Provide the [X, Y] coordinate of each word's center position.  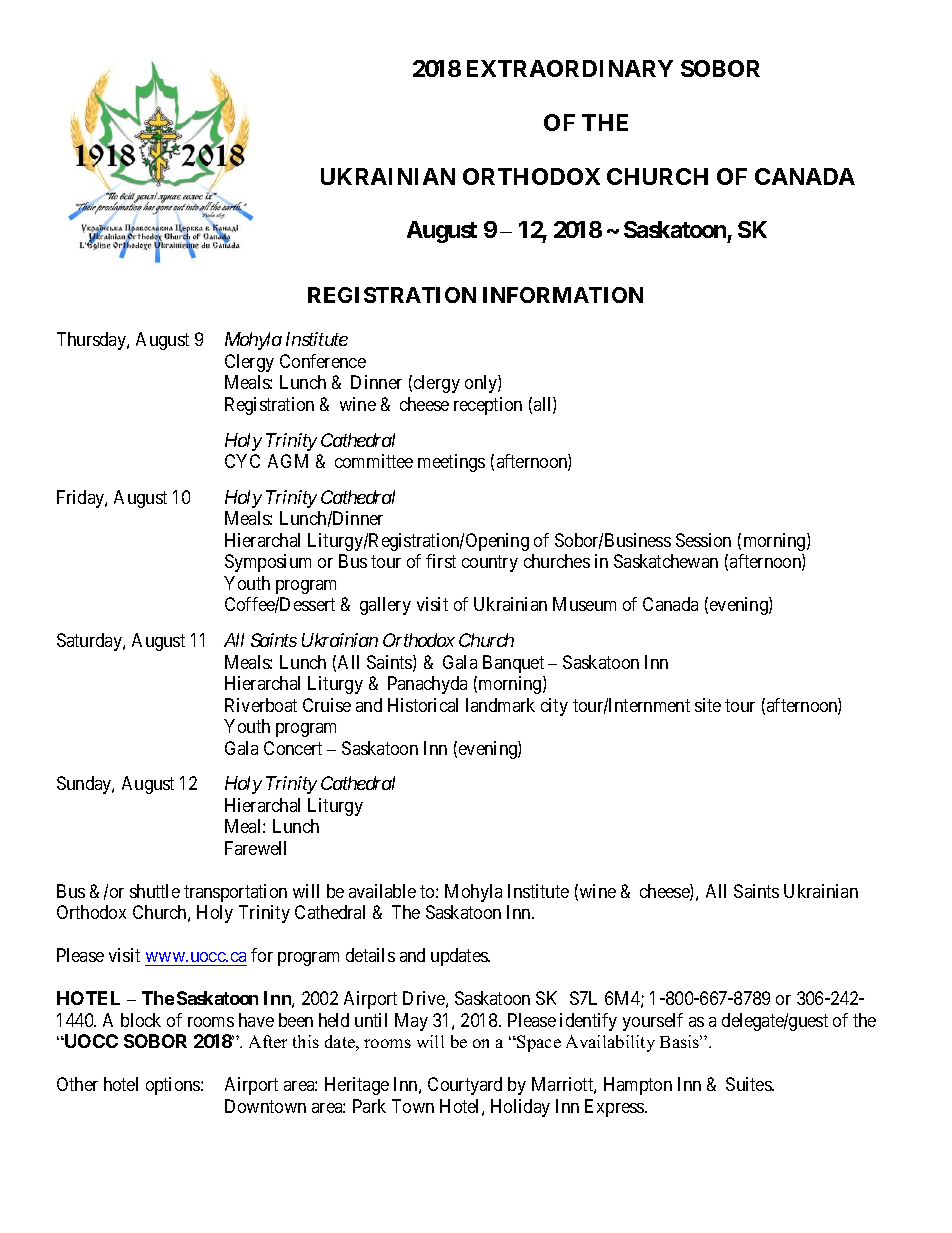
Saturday [90, 642]
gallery [385, 606]
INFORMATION [563, 295]
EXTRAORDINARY [570, 68]
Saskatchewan [666, 561]
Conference [323, 361]
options [174, 1086]
